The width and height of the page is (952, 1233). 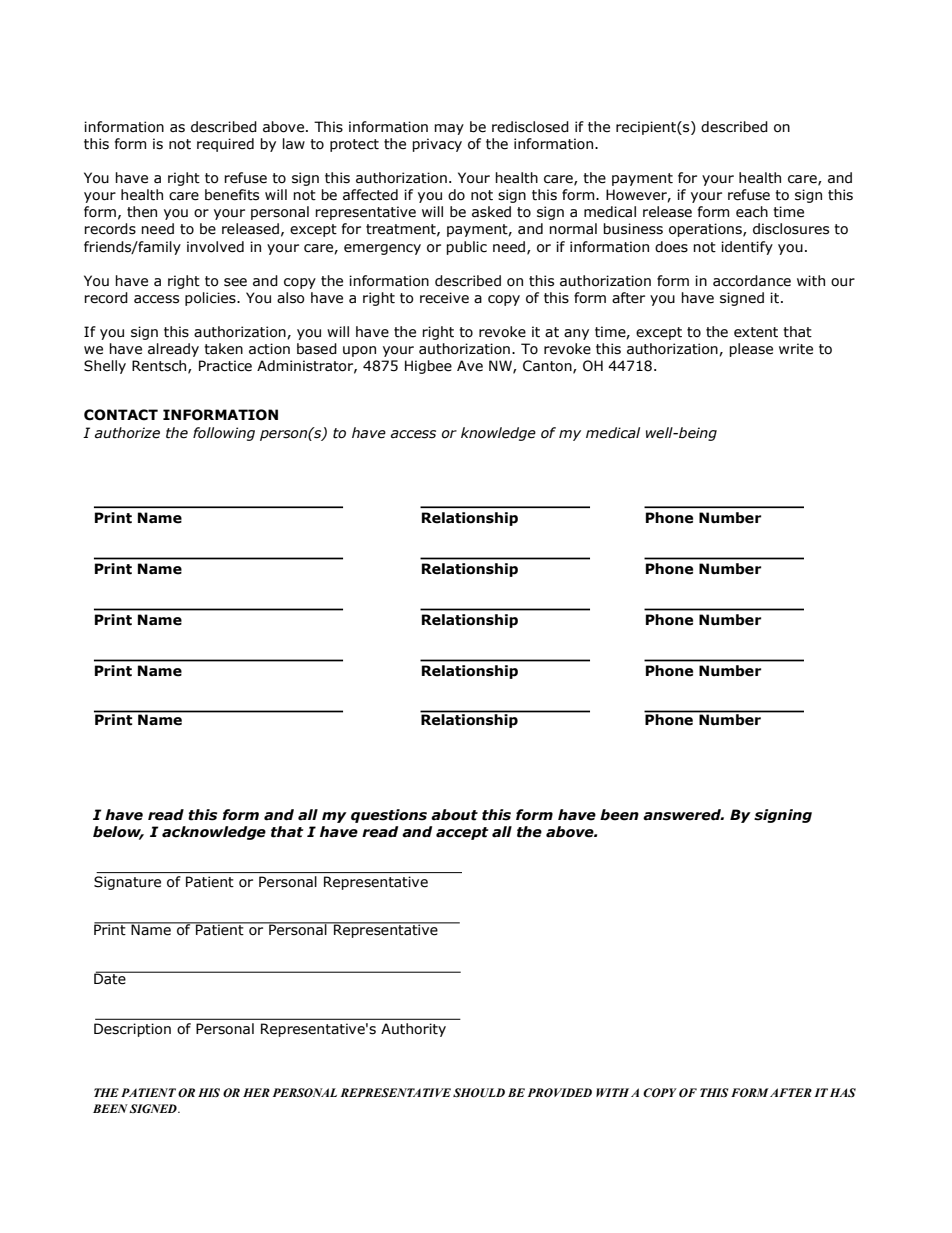 I want to click on accept, so click(x=462, y=833).
